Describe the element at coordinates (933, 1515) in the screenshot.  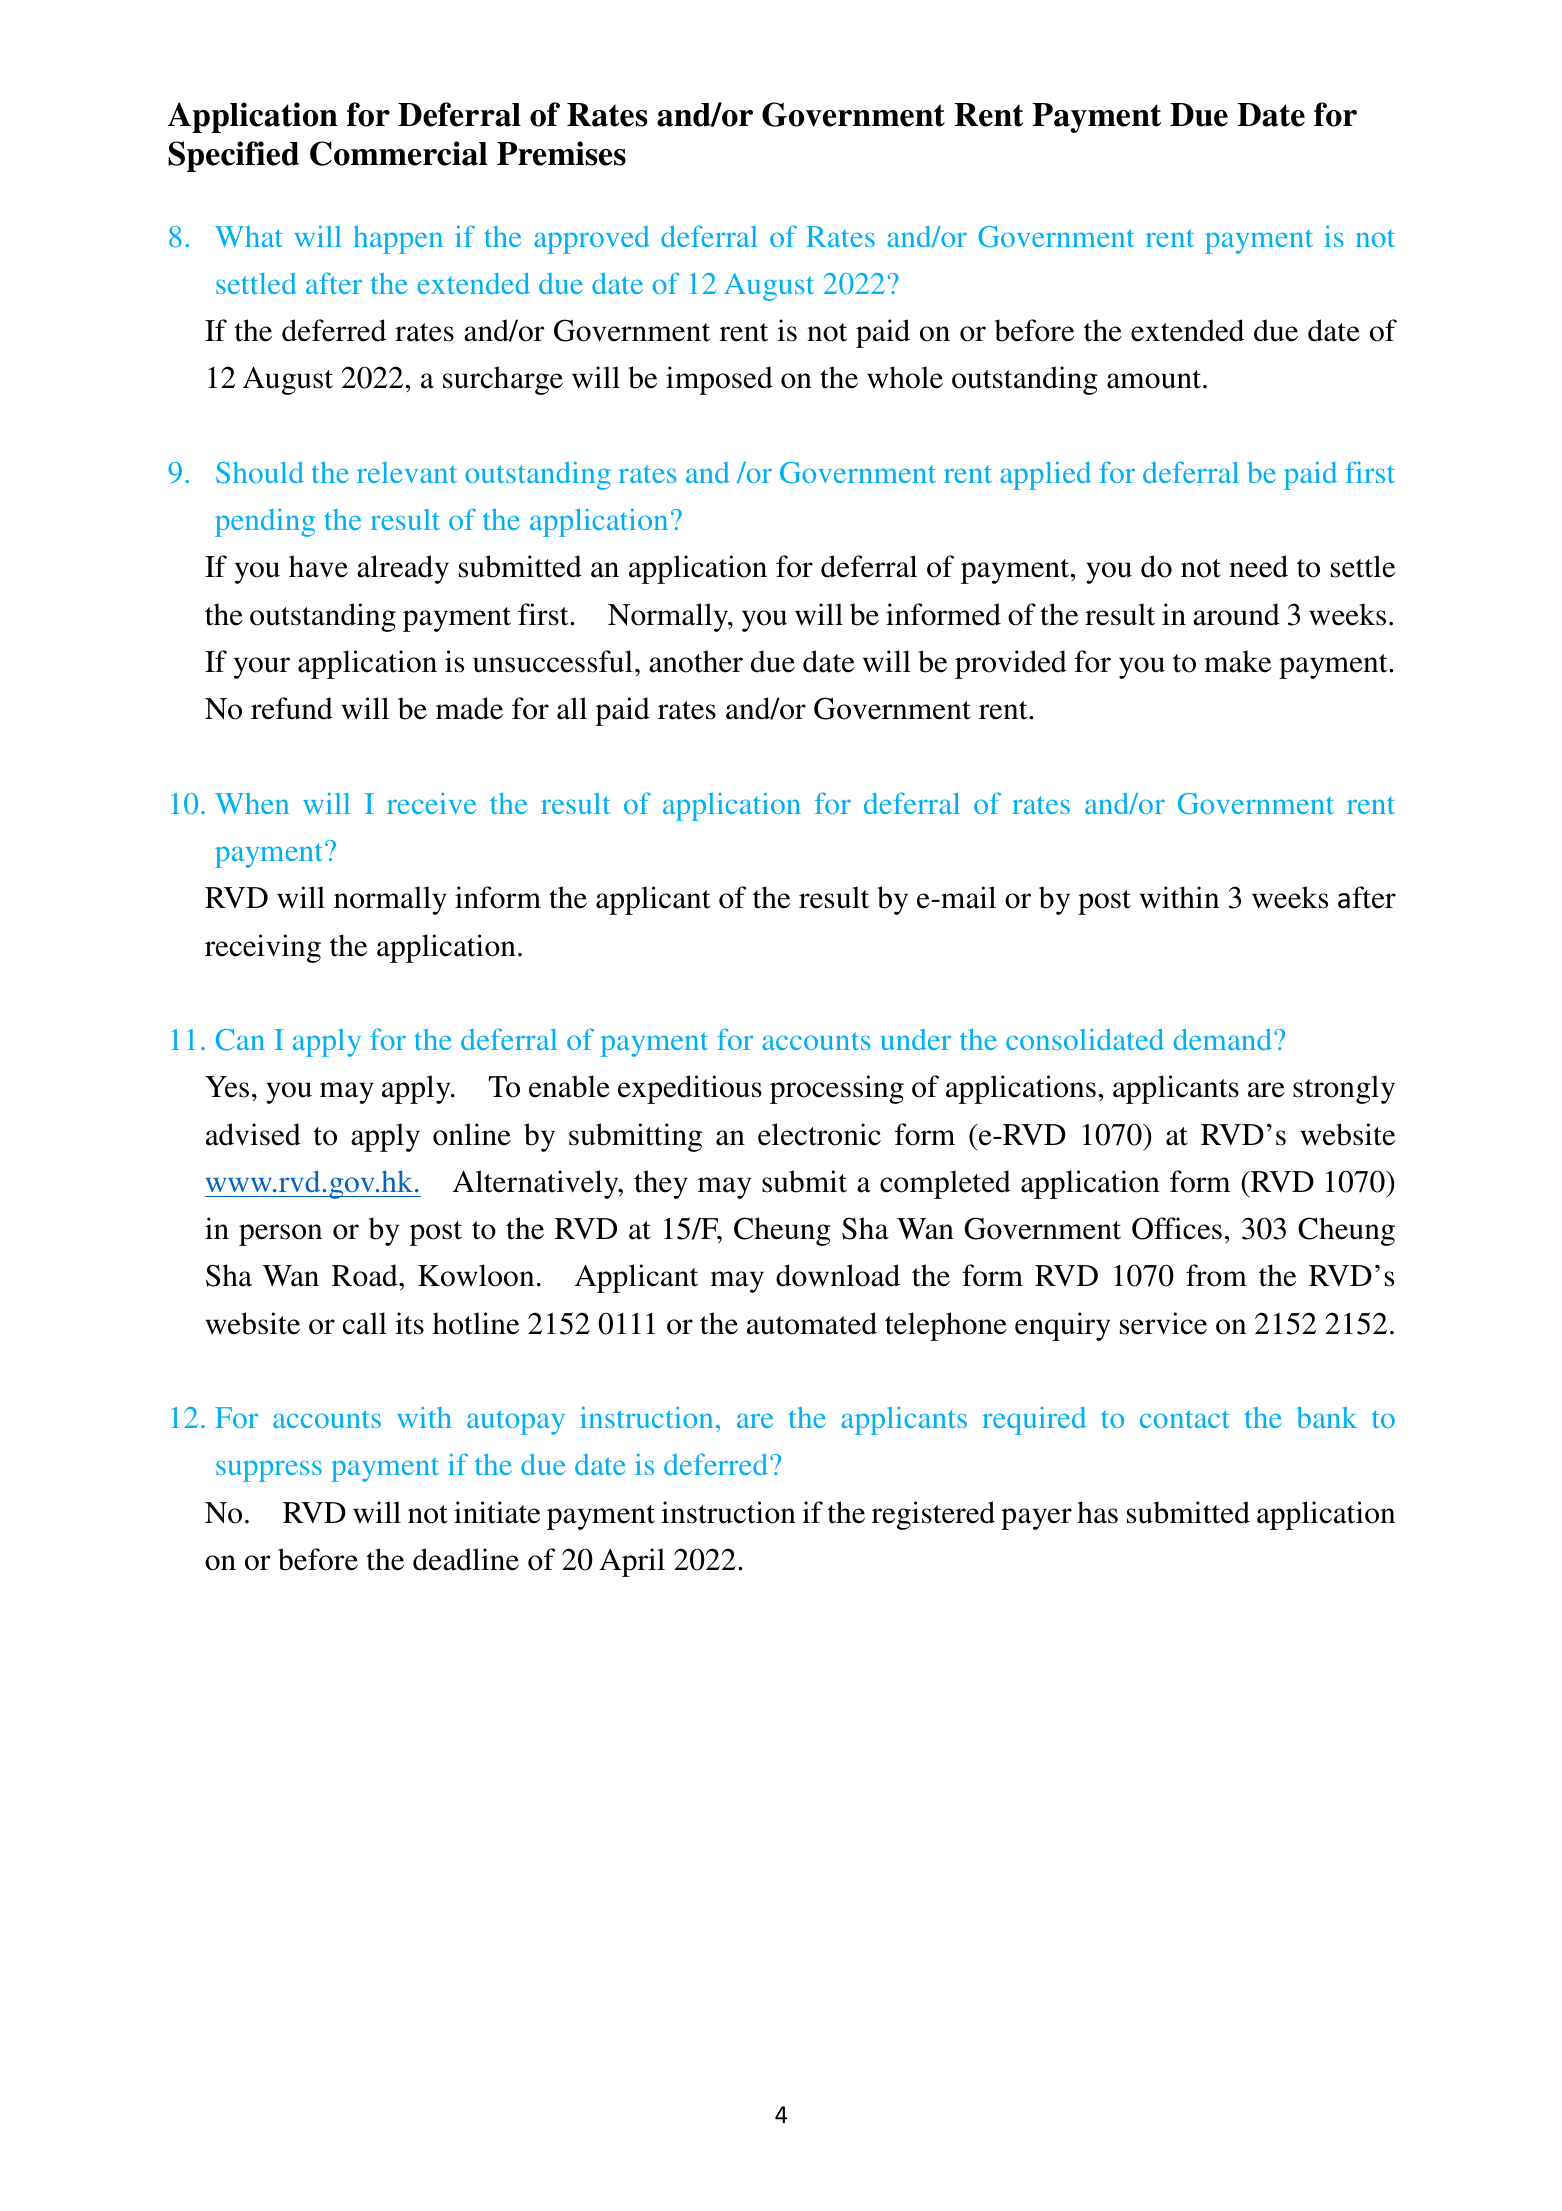
I see `registered` at that location.
